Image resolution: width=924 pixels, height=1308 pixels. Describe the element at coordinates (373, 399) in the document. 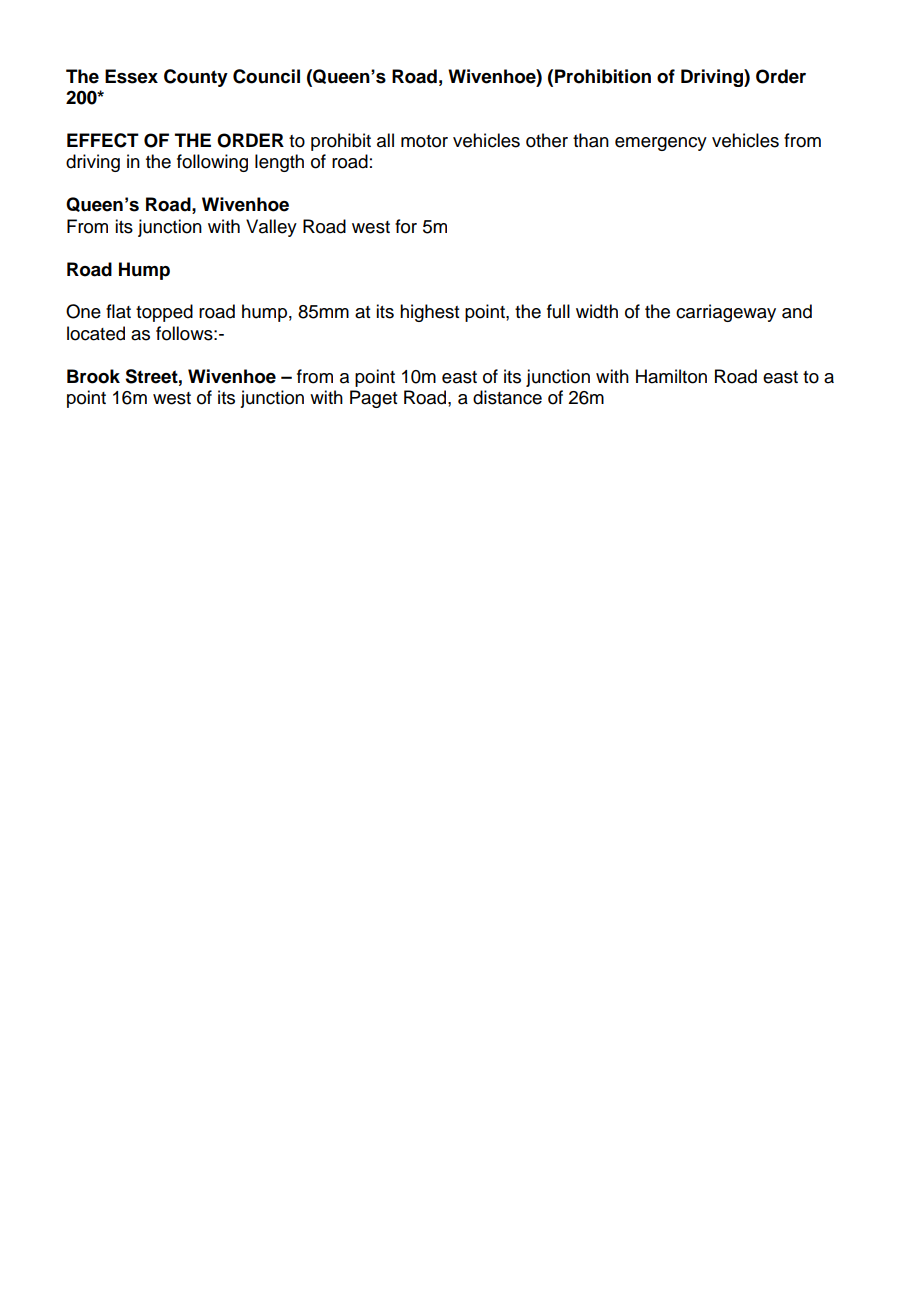

I see `Paget` at that location.
